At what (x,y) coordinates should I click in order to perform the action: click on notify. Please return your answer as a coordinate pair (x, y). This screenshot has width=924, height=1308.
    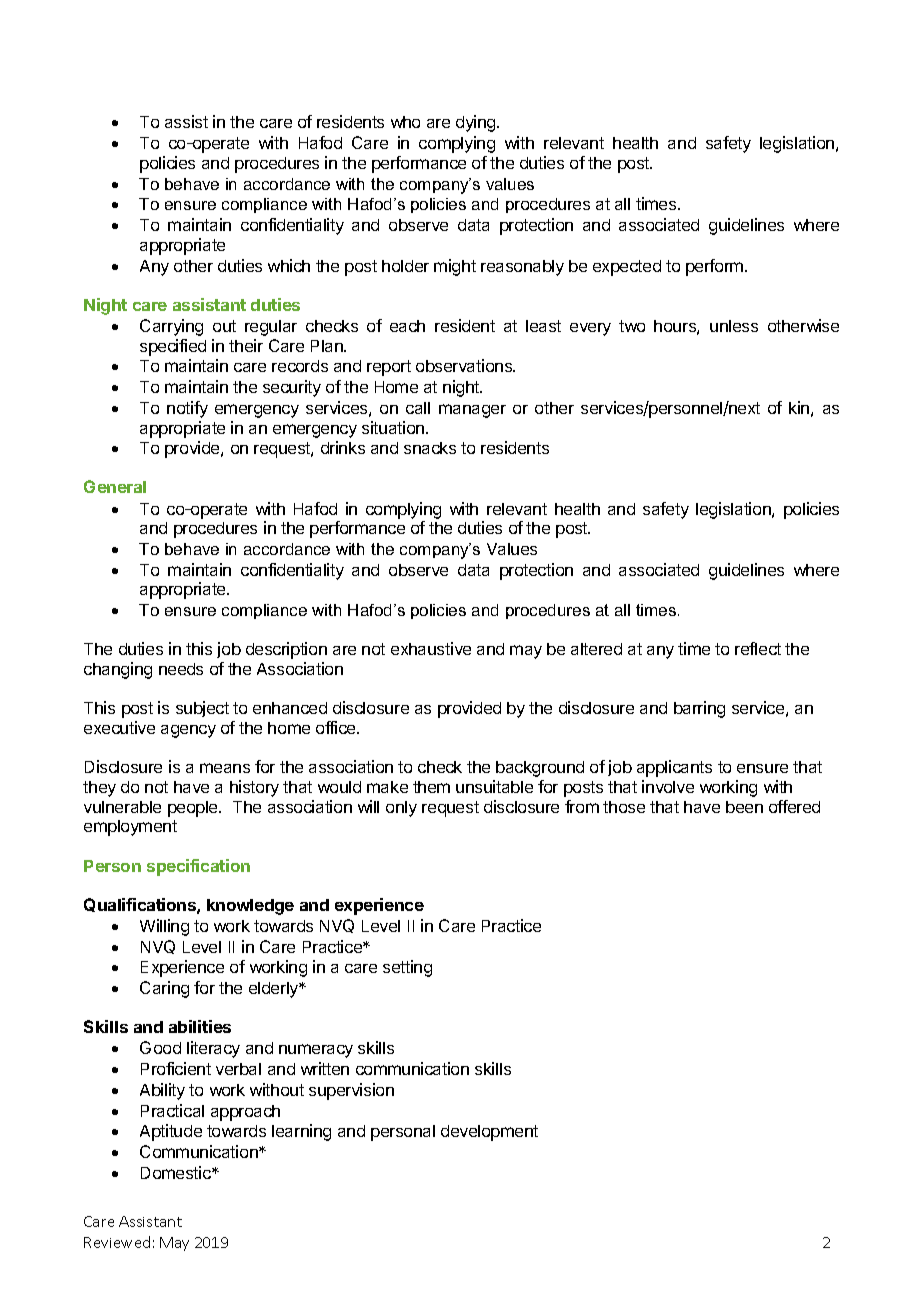
    Looking at the image, I should click on (187, 409).
